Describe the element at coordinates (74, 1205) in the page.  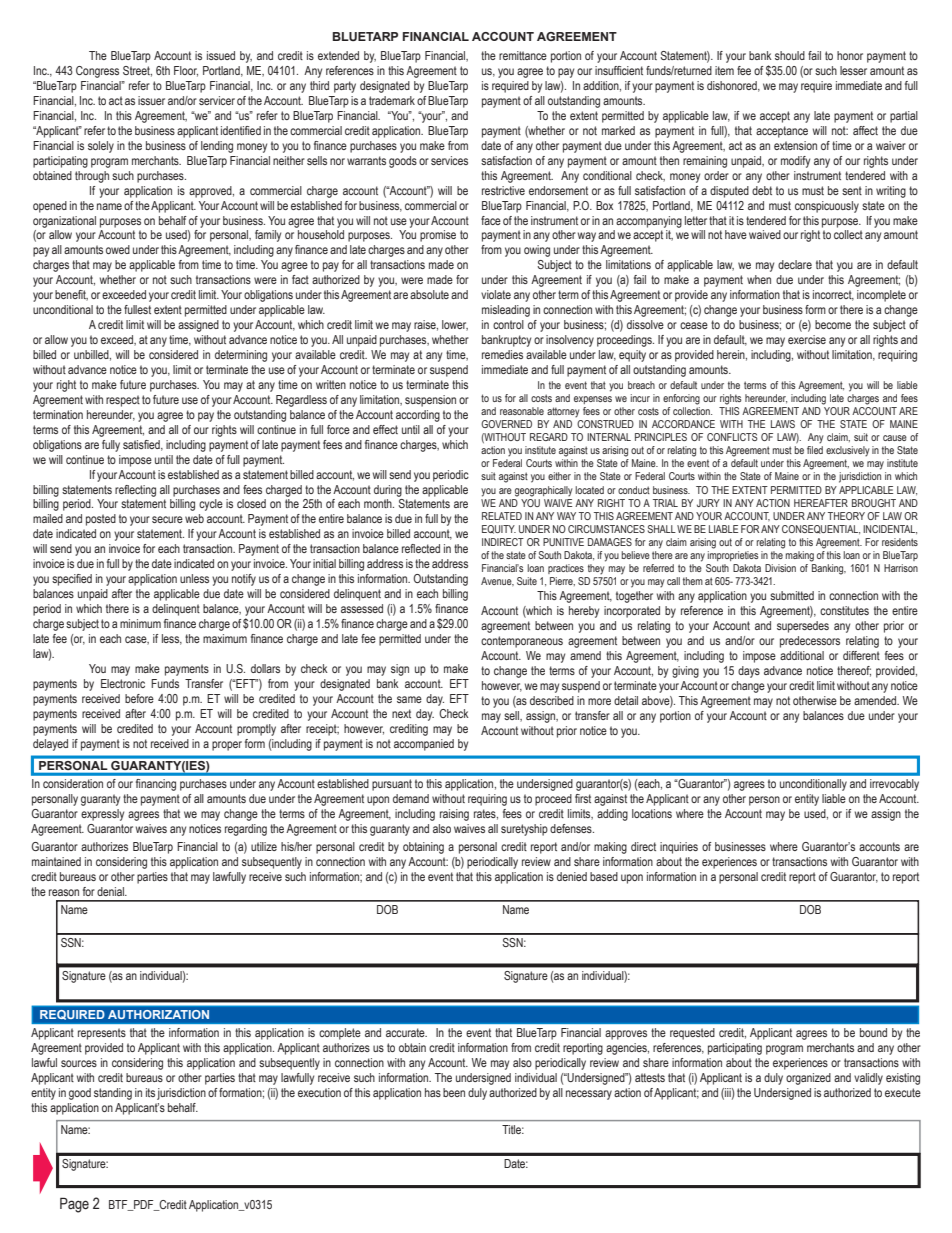
I see `Page` at that location.
